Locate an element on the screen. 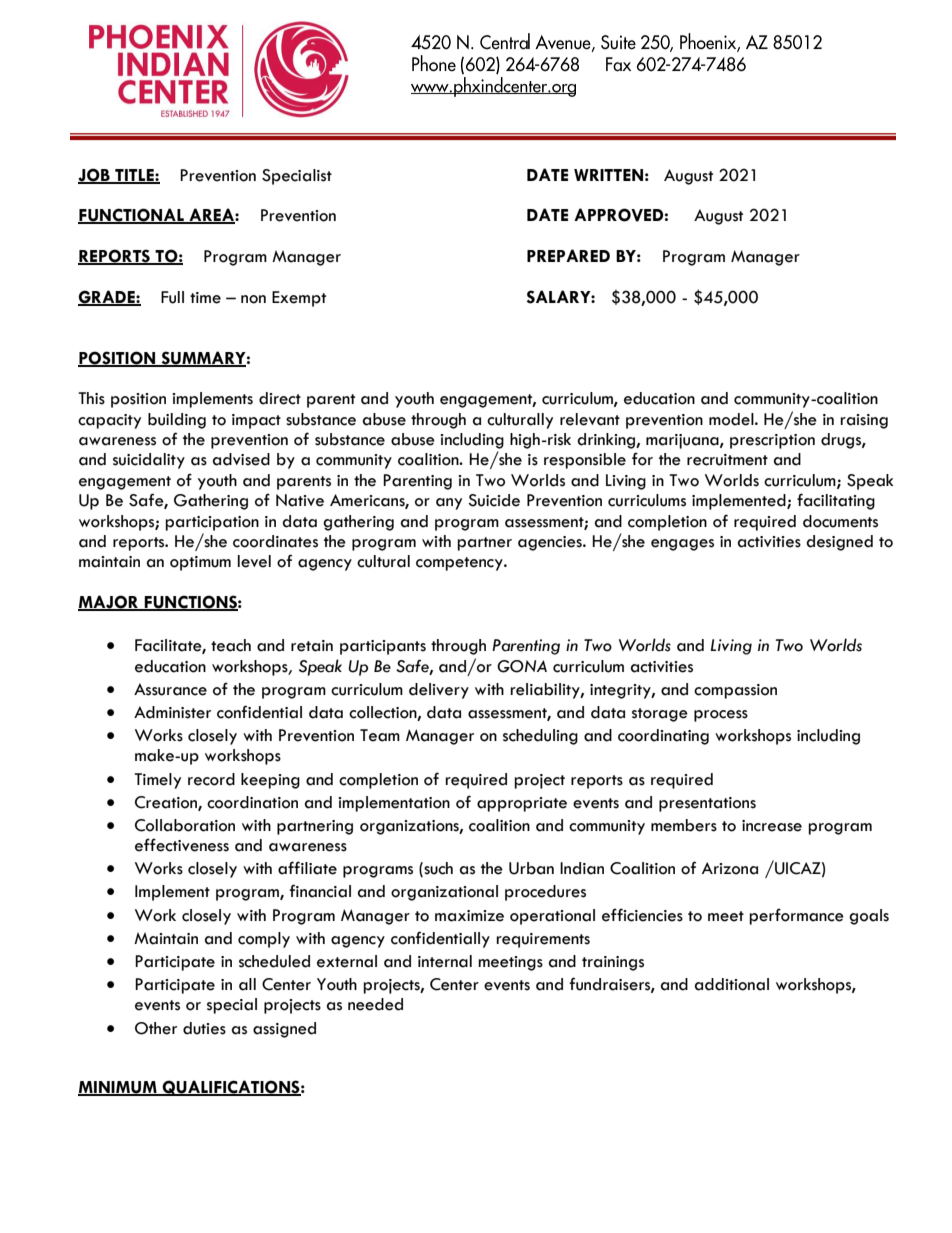 Image resolution: width=952 pixels, height=1233 pixels. PREPARED is located at coordinates (568, 255).
